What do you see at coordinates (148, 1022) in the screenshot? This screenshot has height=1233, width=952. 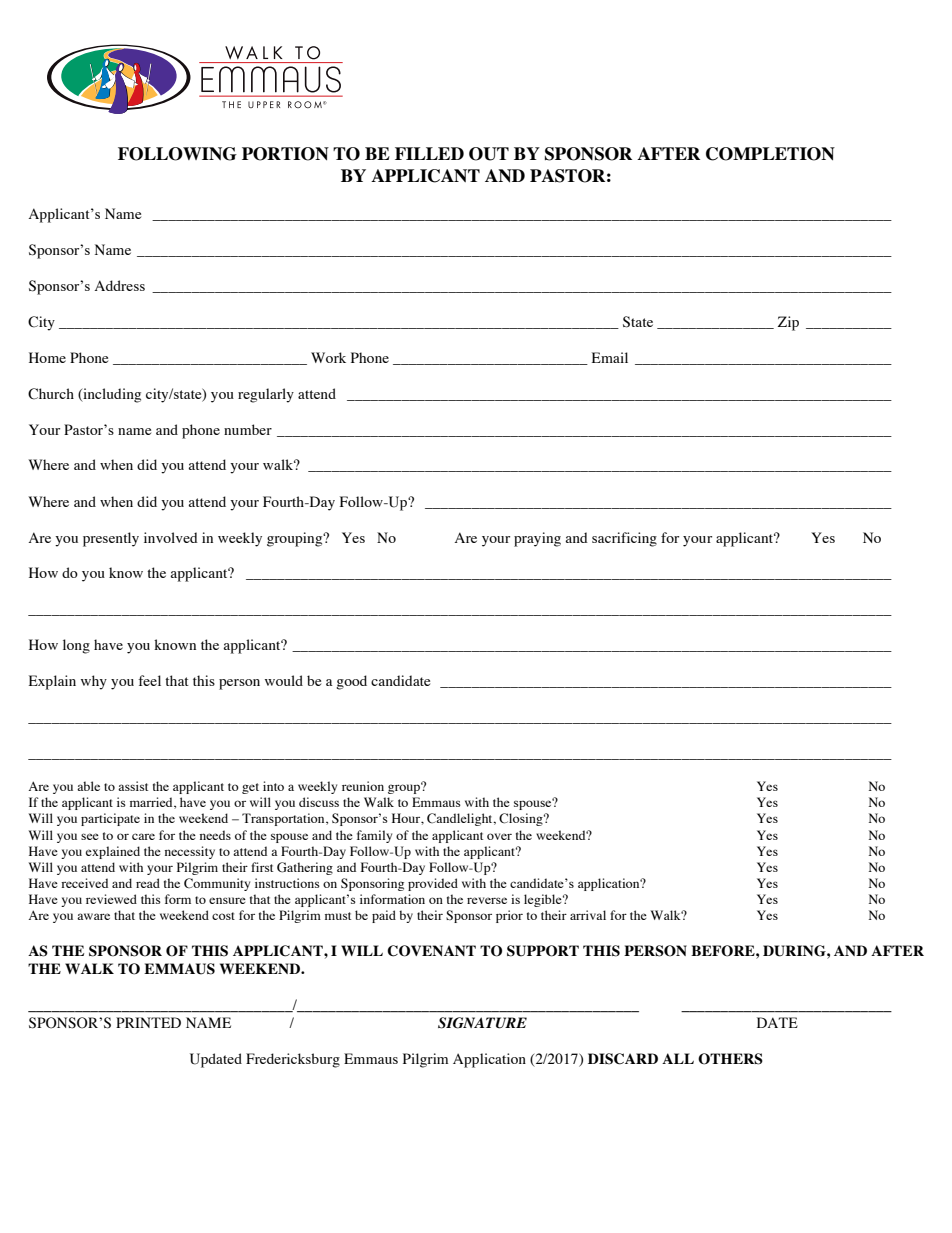 I see `PRINTED` at bounding box center [148, 1022].
